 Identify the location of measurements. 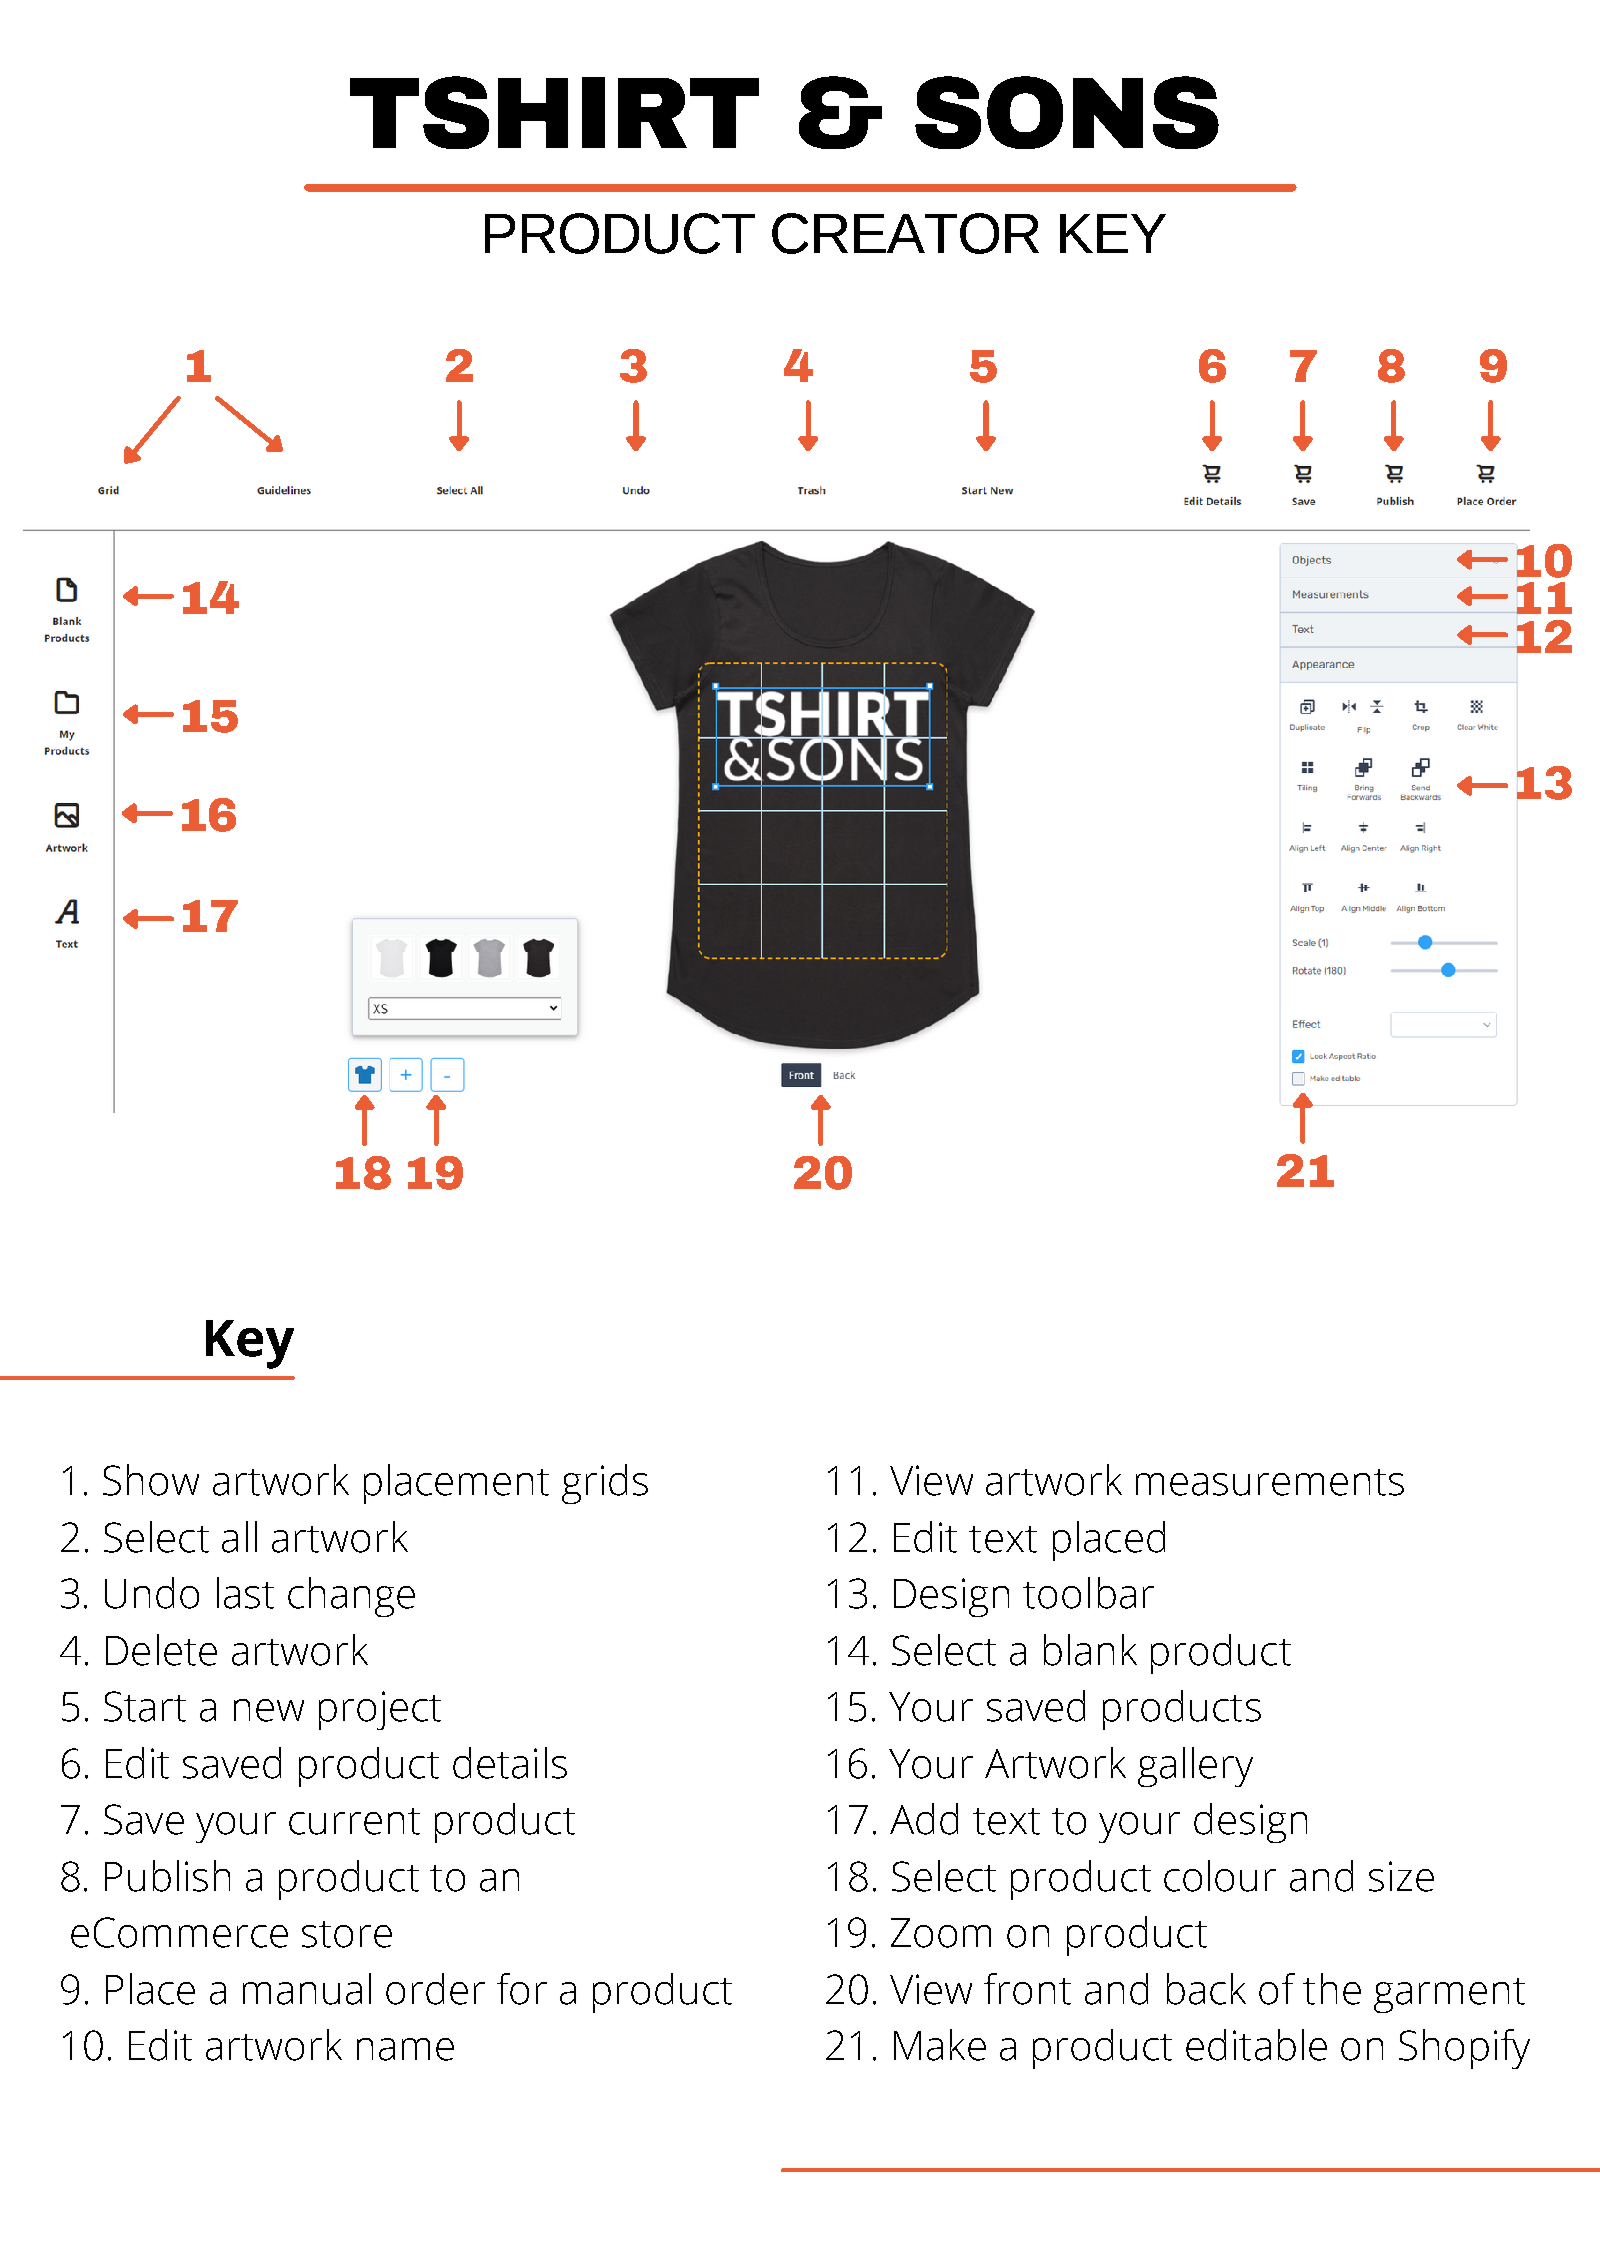
(1270, 1482).
